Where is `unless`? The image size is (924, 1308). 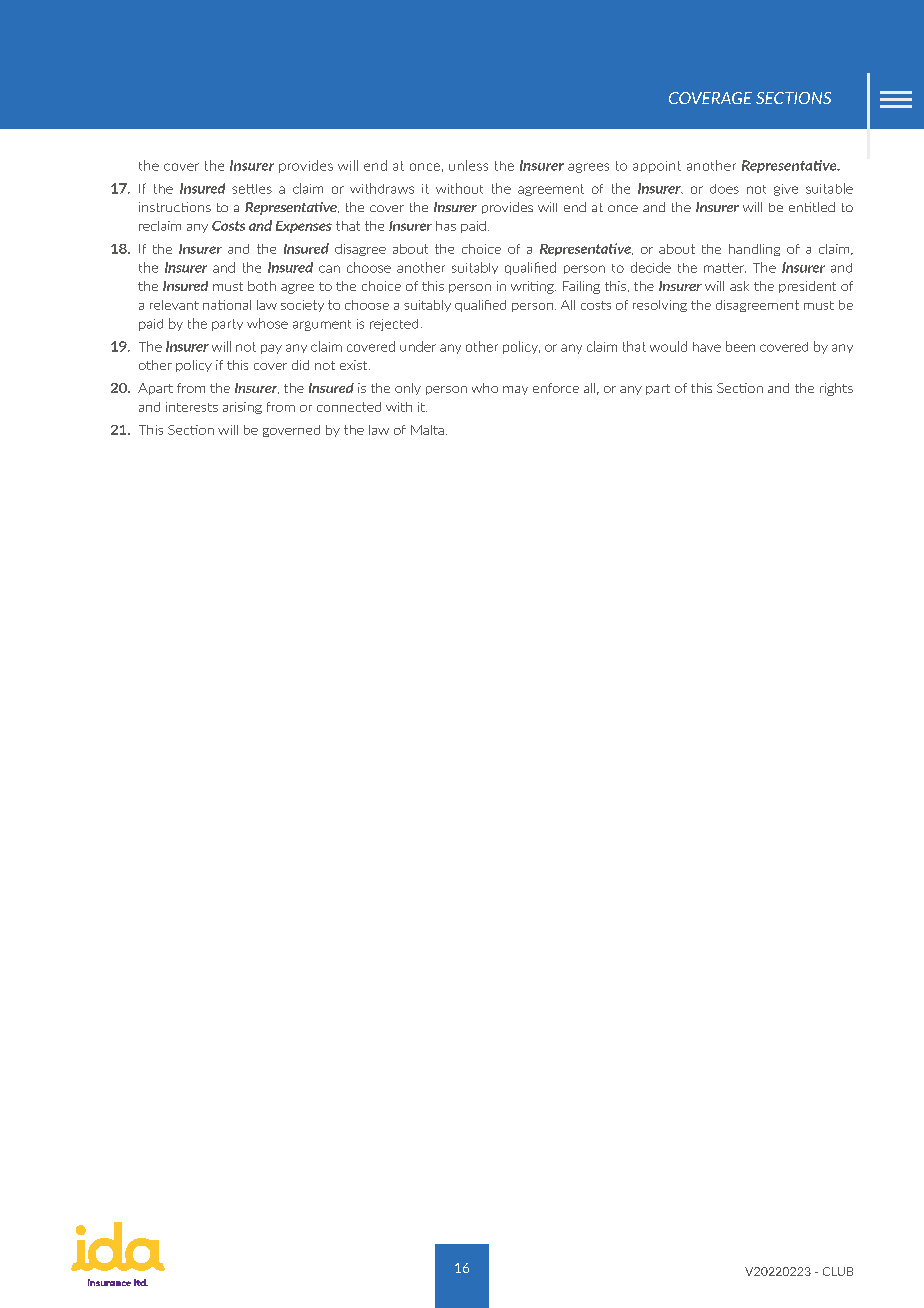
unless is located at coordinates (468, 165).
